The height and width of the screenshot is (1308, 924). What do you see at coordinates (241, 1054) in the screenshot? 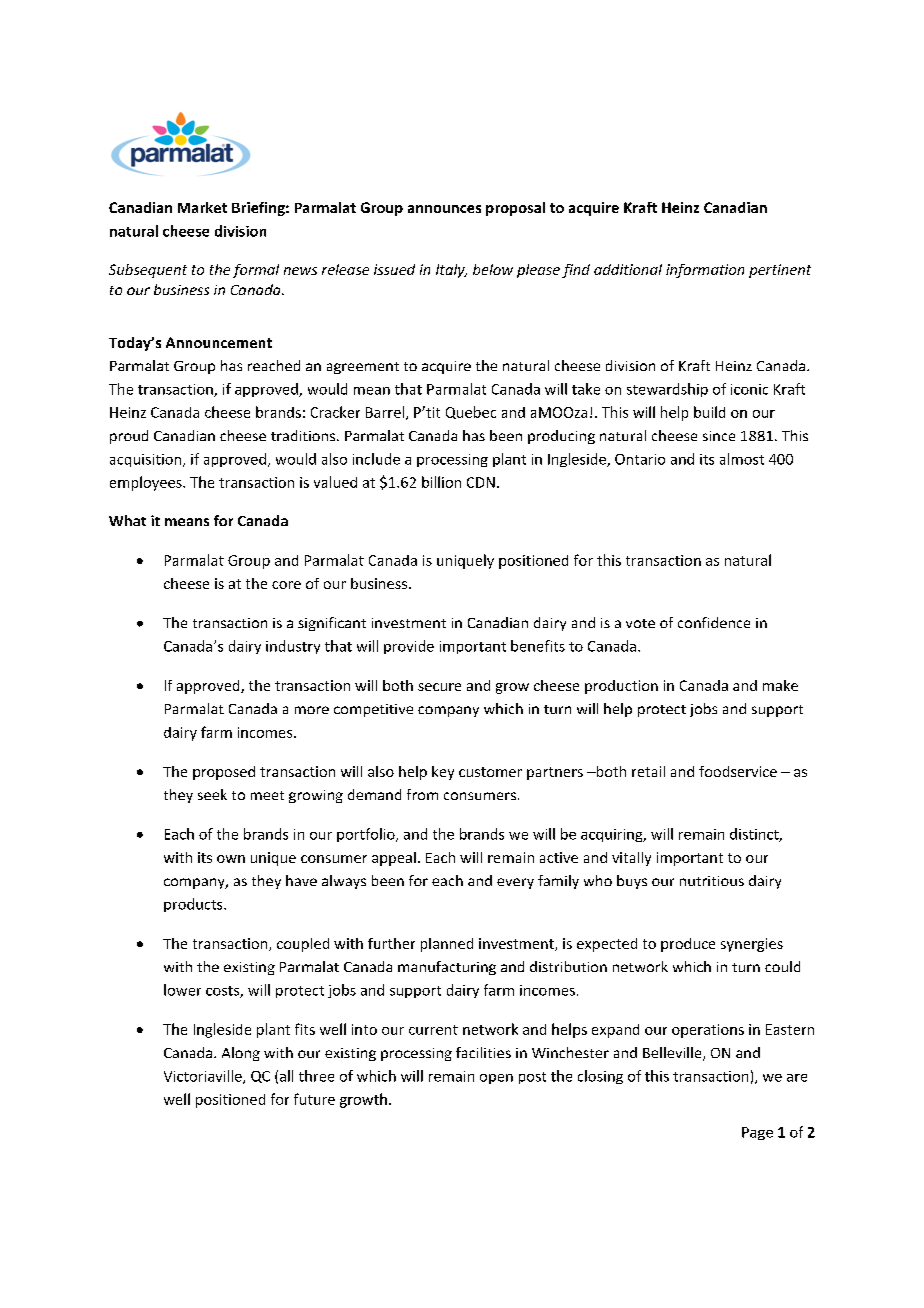
I see `Along` at bounding box center [241, 1054].
